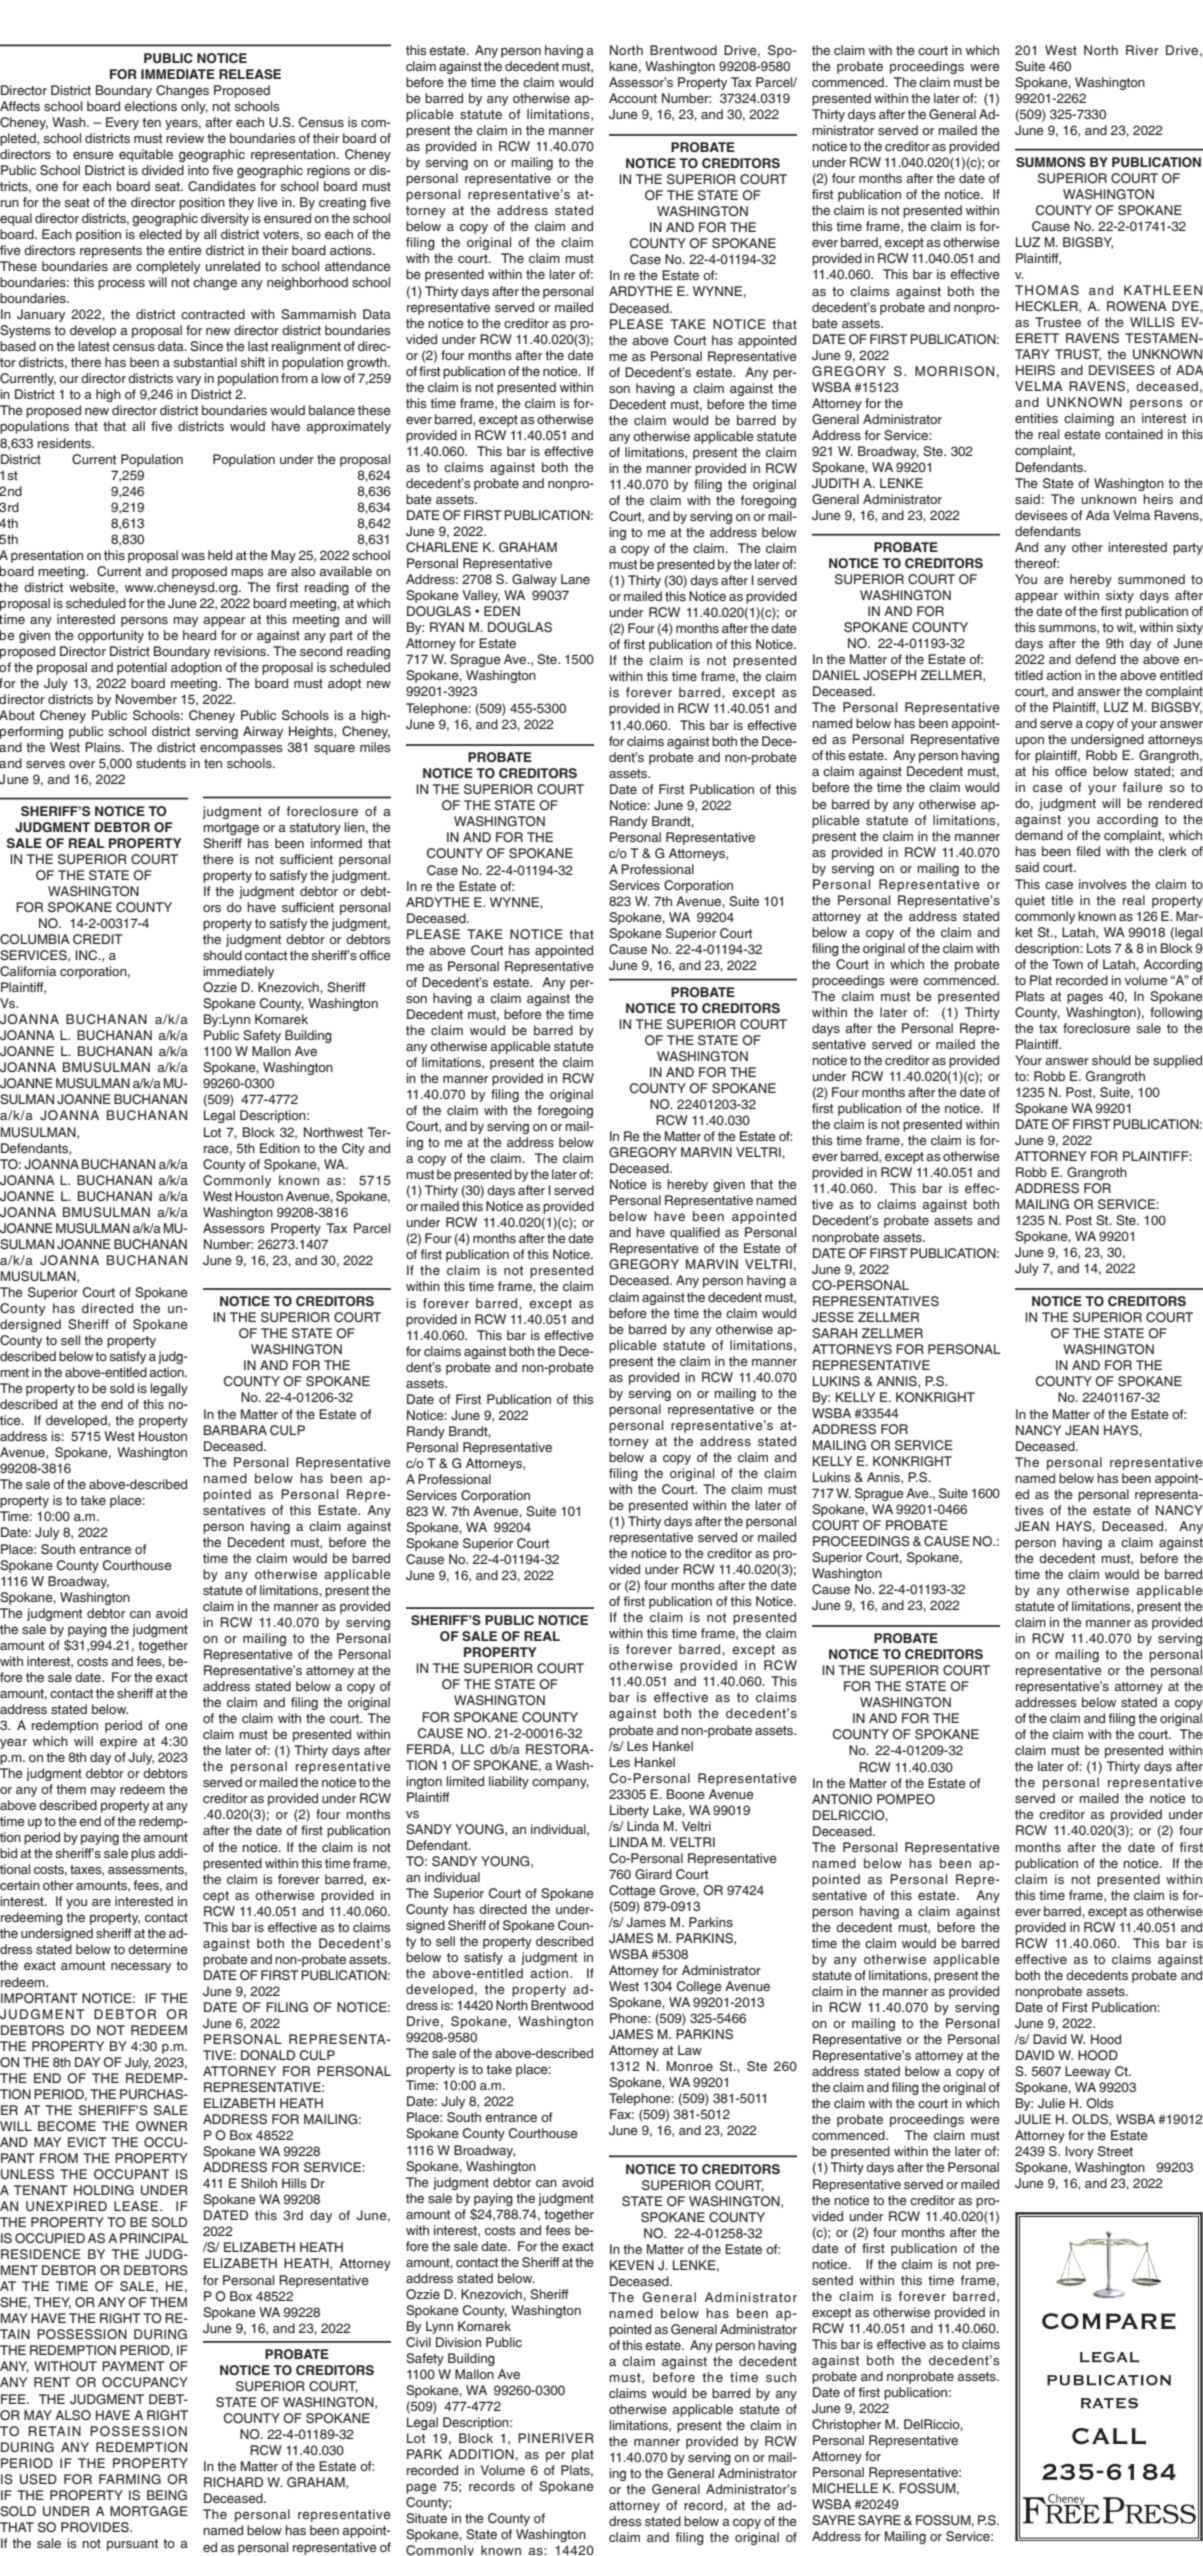  I want to click on qualified, so click(695, 1233).
